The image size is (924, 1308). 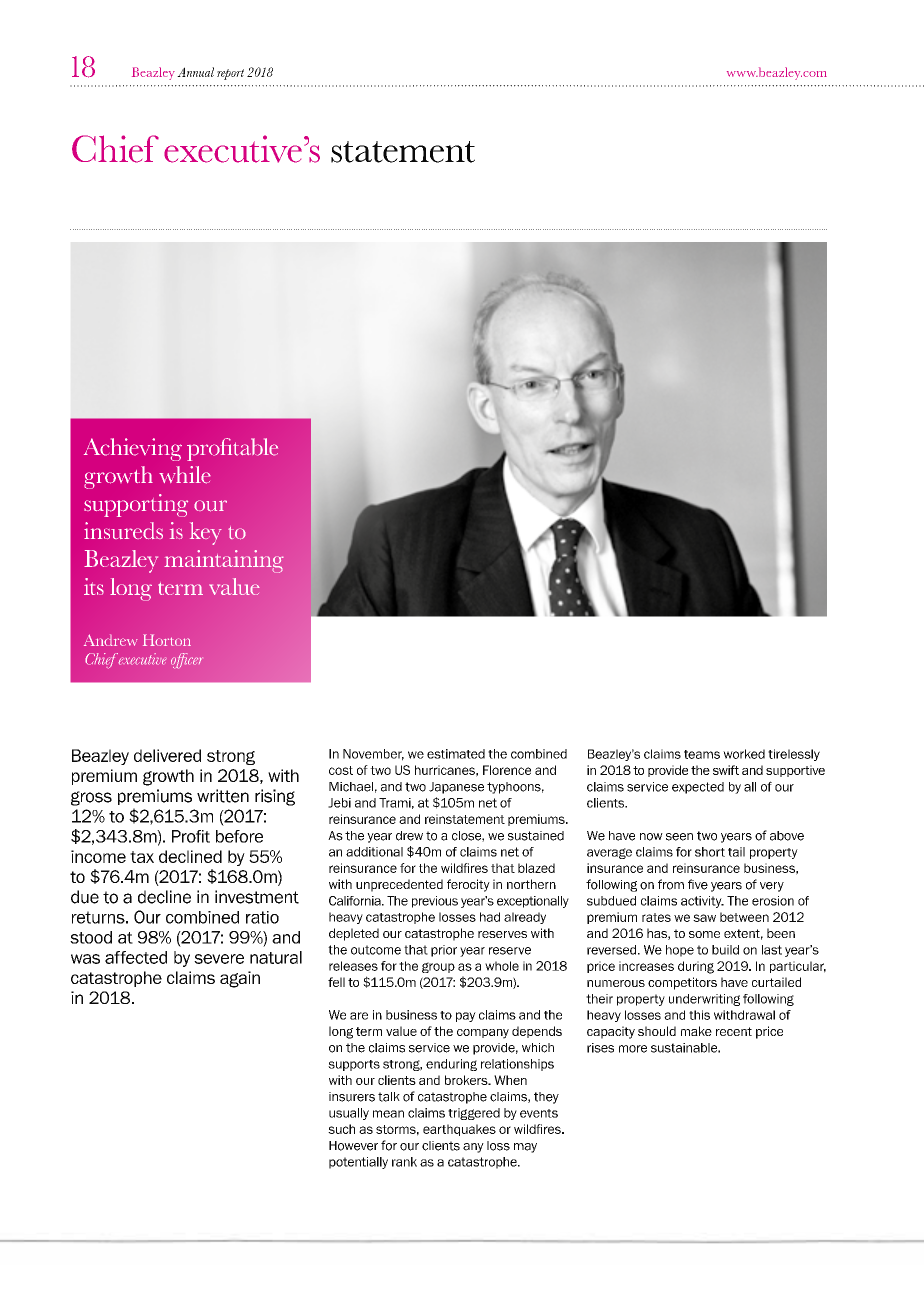 I want to click on while, so click(x=185, y=475).
